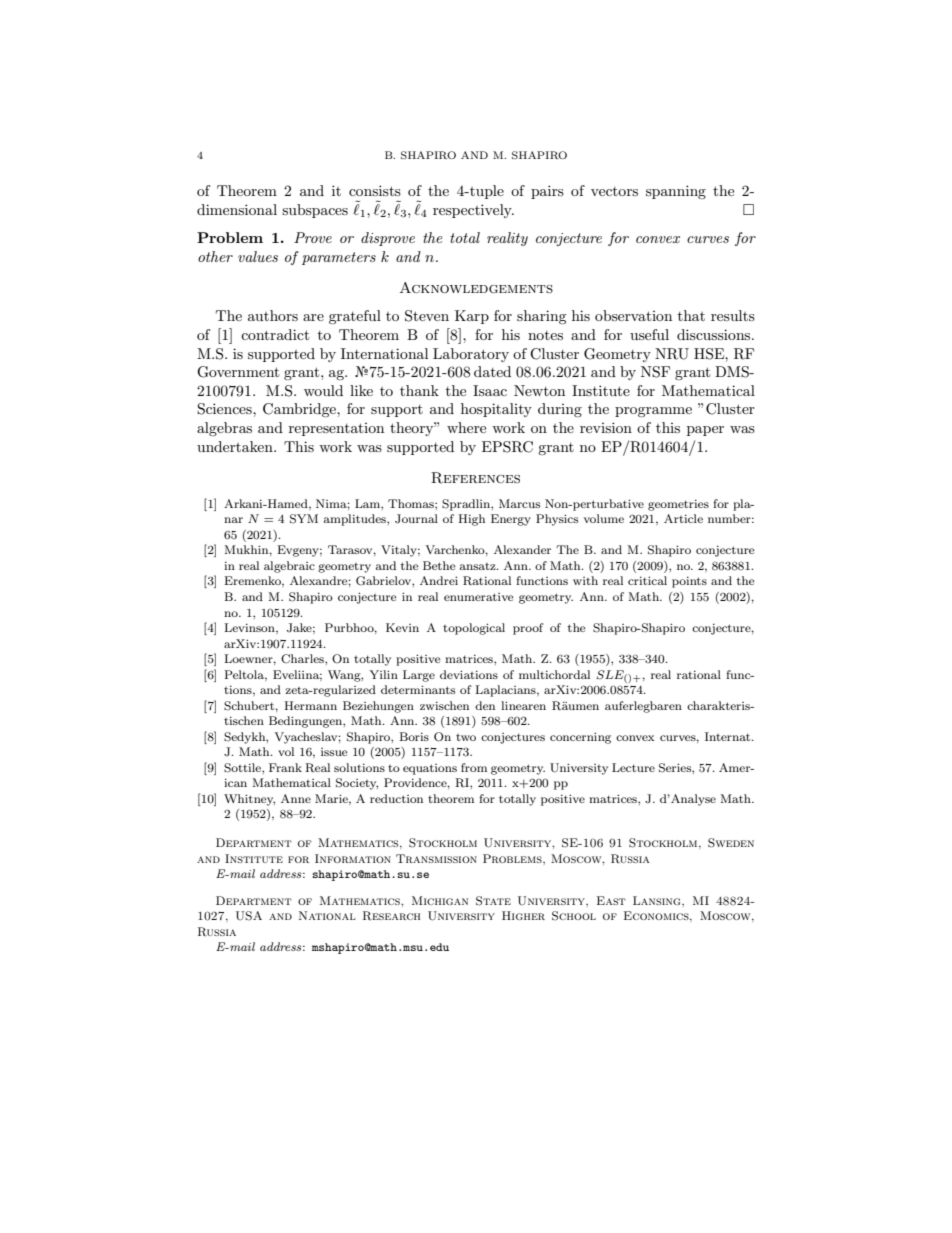 The width and height of the screenshot is (952, 1233). I want to click on subspaces, so click(315, 211).
